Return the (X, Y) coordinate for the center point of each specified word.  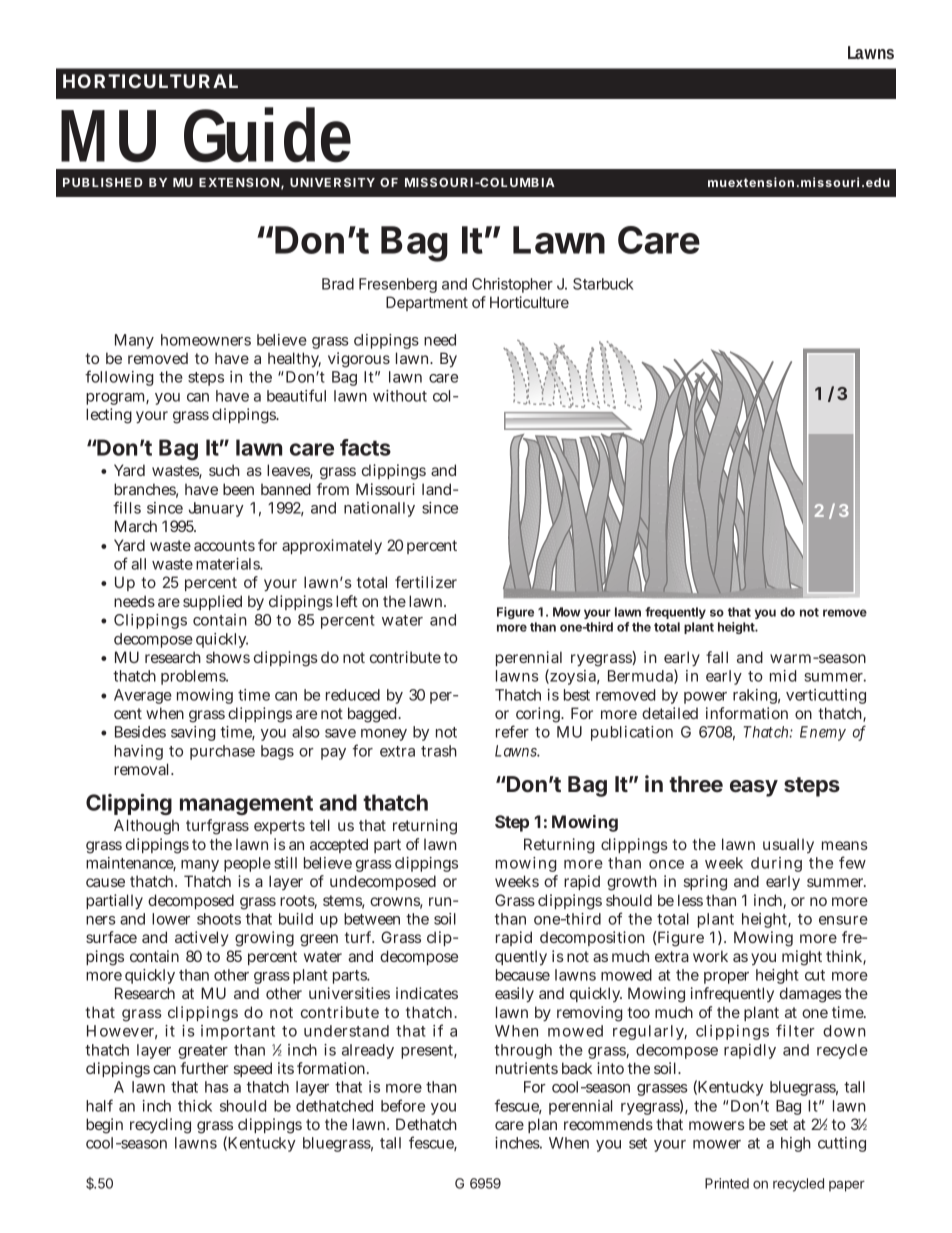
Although (146, 827)
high (796, 1144)
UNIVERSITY (332, 182)
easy (754, 788)
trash (439, 751)
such (224, 470)
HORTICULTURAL (150, 81)
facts (365, 447)
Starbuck (603, 284)
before (403, 1105)
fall (717, 657)
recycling (160, 1126)
